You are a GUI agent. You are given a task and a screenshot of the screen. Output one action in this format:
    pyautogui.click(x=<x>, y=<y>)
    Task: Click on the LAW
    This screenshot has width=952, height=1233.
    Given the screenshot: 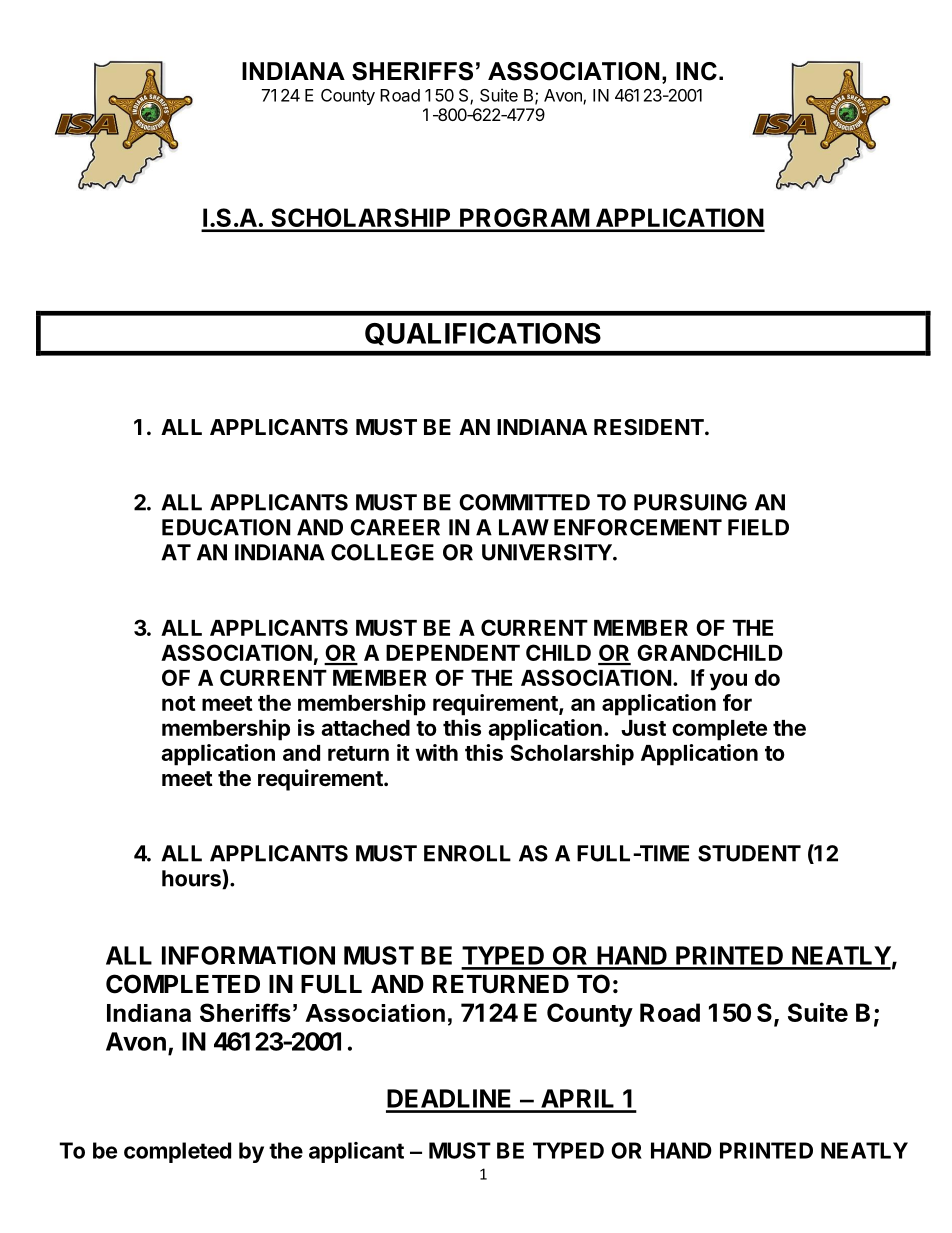 What is the action you would take?
    pyautogui.click(x=524, y=527)
